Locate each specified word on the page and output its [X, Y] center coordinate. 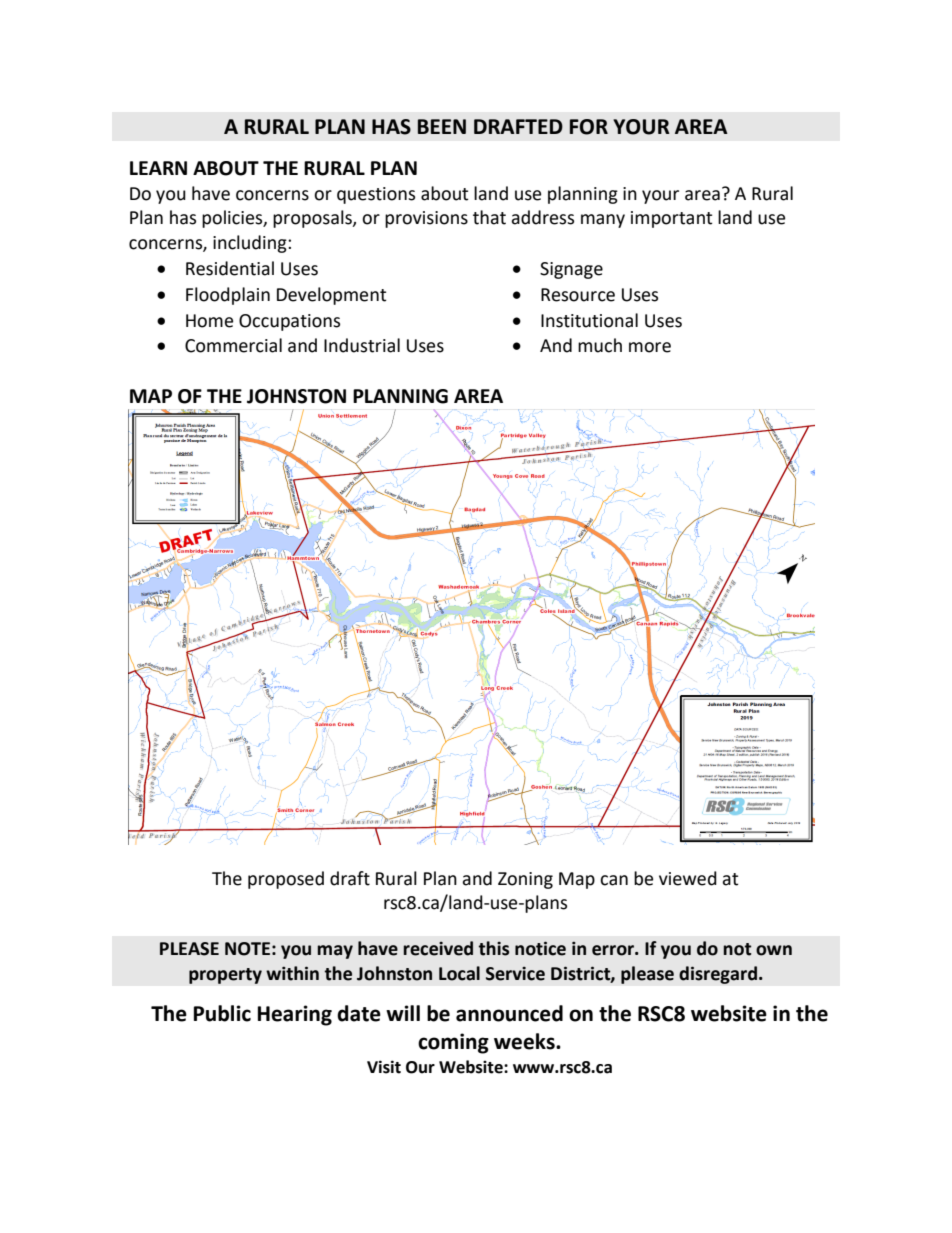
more [650, 347]
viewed [688, 878]
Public [222, 1013]
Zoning [525, 880]
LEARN [158, 168]
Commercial [233, 345]
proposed [286, 880]
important [671, 219]
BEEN [442, 126]
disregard [718, 975]
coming [453, 1043]
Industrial [362, 345]
